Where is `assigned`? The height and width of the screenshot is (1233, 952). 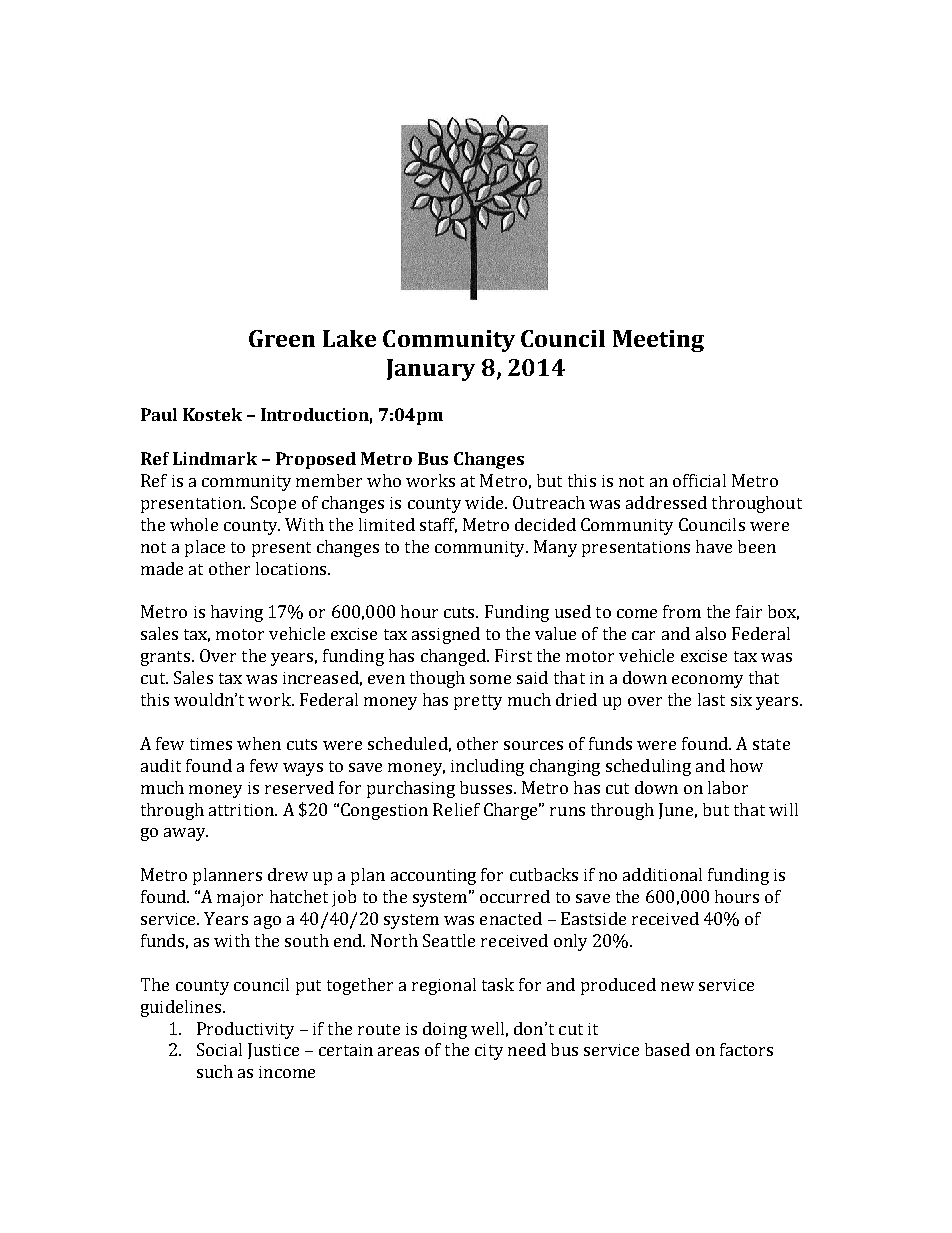 assigned is located at coordinates (446, 635).
